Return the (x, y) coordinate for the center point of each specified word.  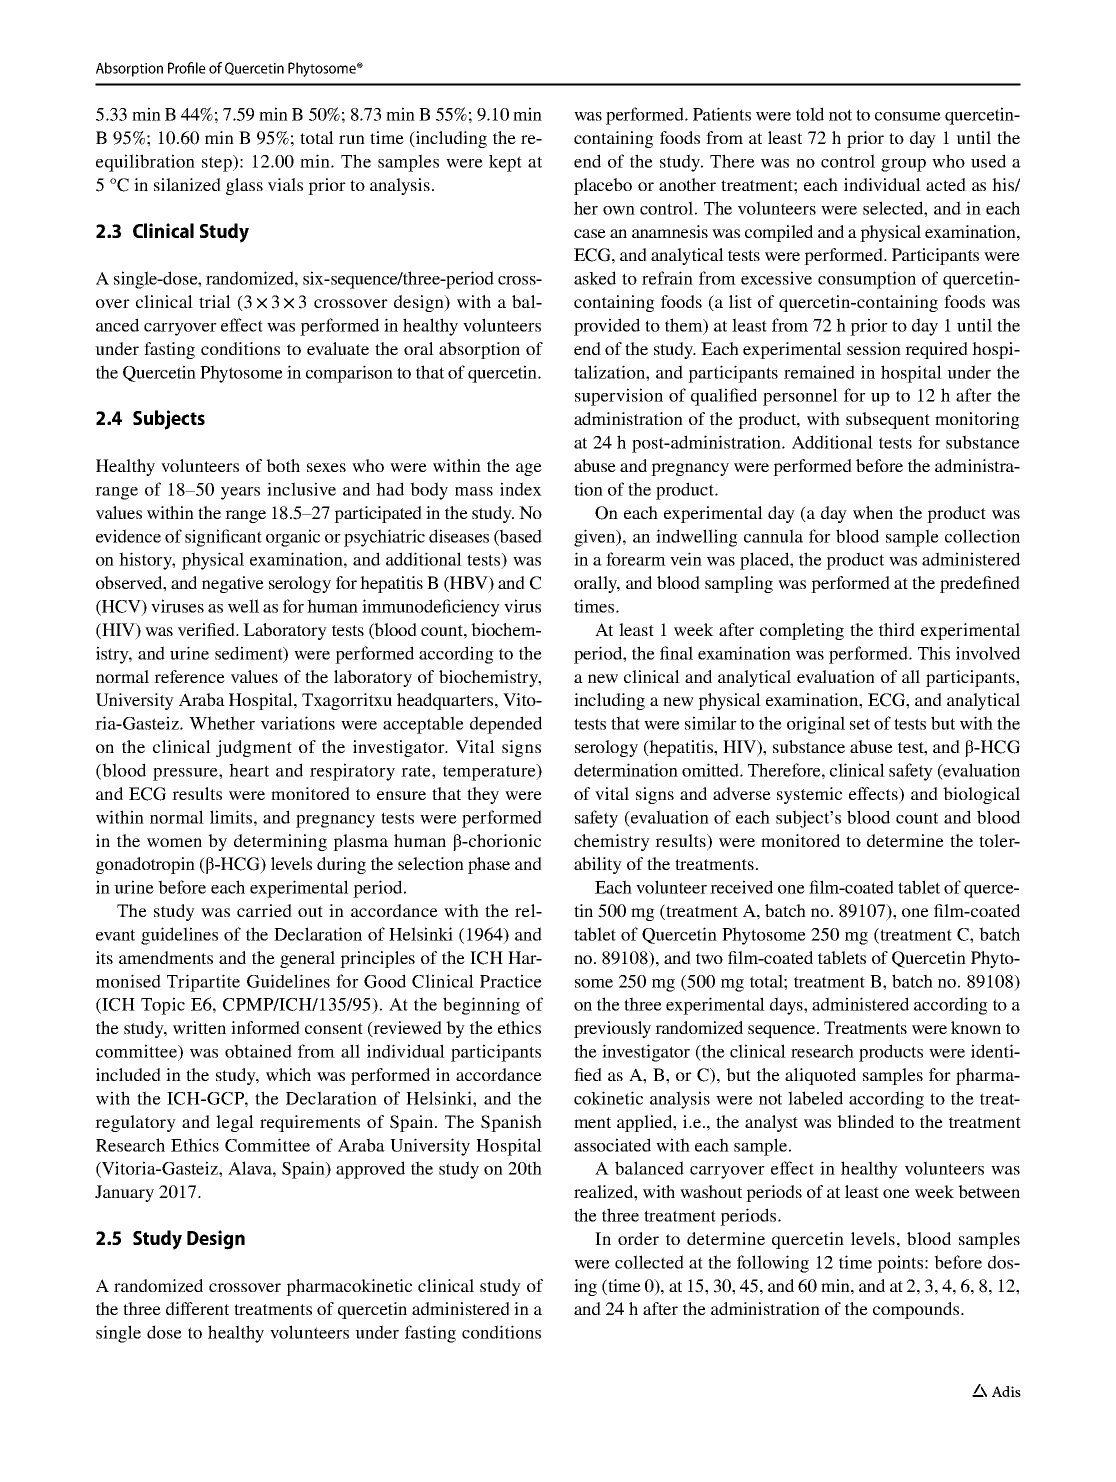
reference (189, 676)
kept (505, 163)
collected (649, 1262)
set (860, 724)
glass (244, 186)
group (903, 165)
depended (506, 725)
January (124, 1193)
